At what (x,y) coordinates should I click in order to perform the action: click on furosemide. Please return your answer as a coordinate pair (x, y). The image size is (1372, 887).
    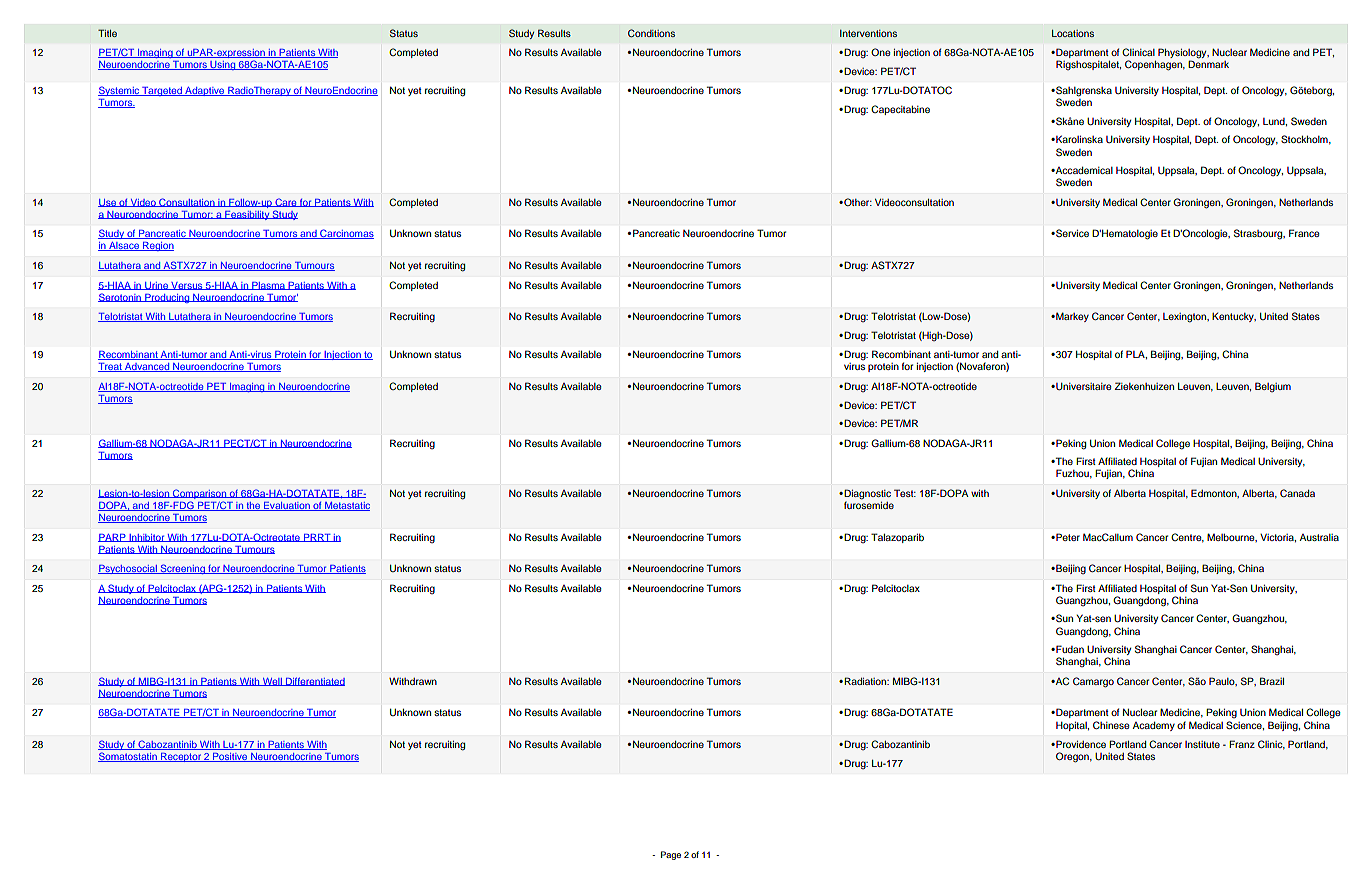
    Looking at the image, I should click on (869, 504).
